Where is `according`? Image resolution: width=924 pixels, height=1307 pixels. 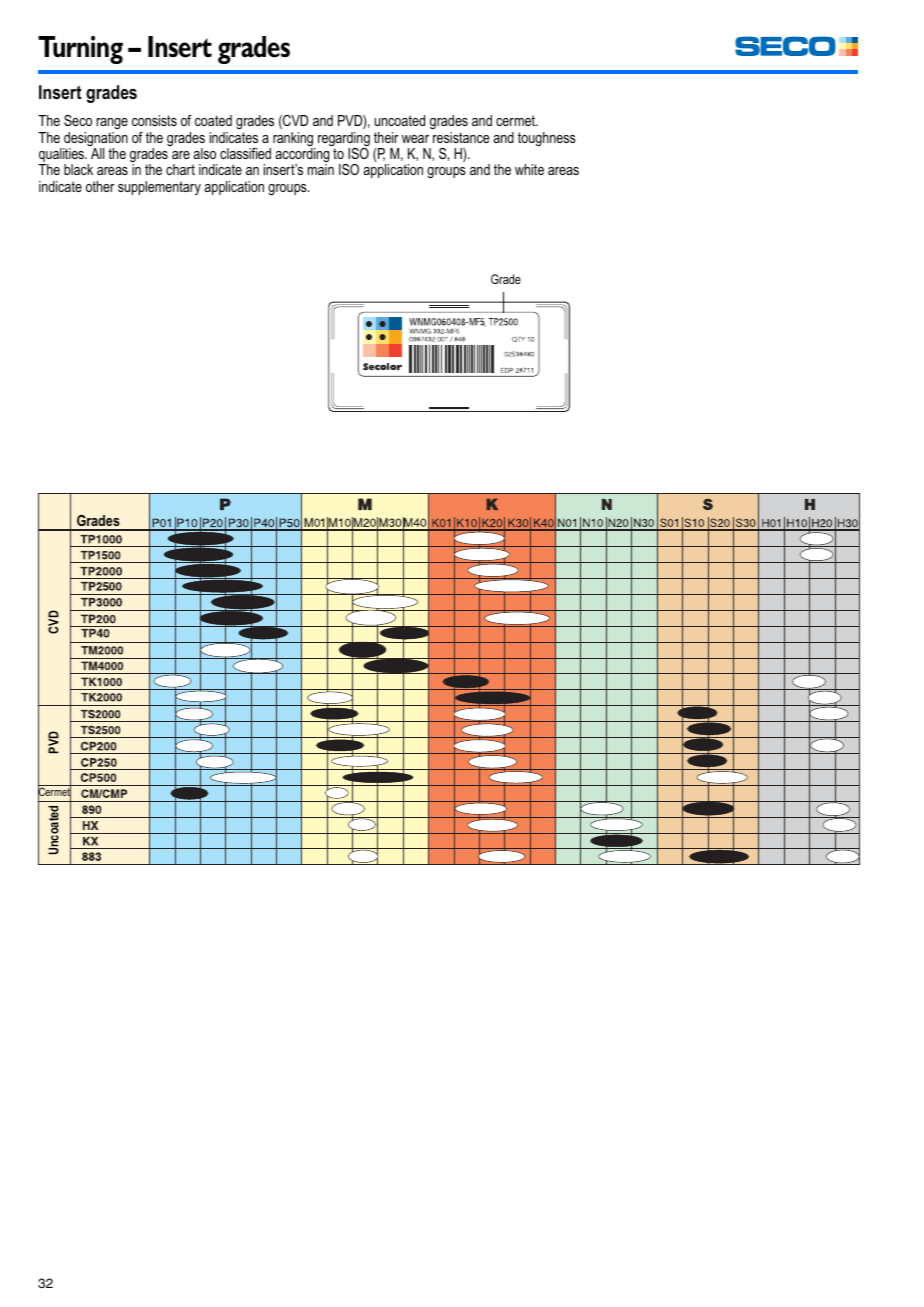 according is located at coordinates (302, 156).
